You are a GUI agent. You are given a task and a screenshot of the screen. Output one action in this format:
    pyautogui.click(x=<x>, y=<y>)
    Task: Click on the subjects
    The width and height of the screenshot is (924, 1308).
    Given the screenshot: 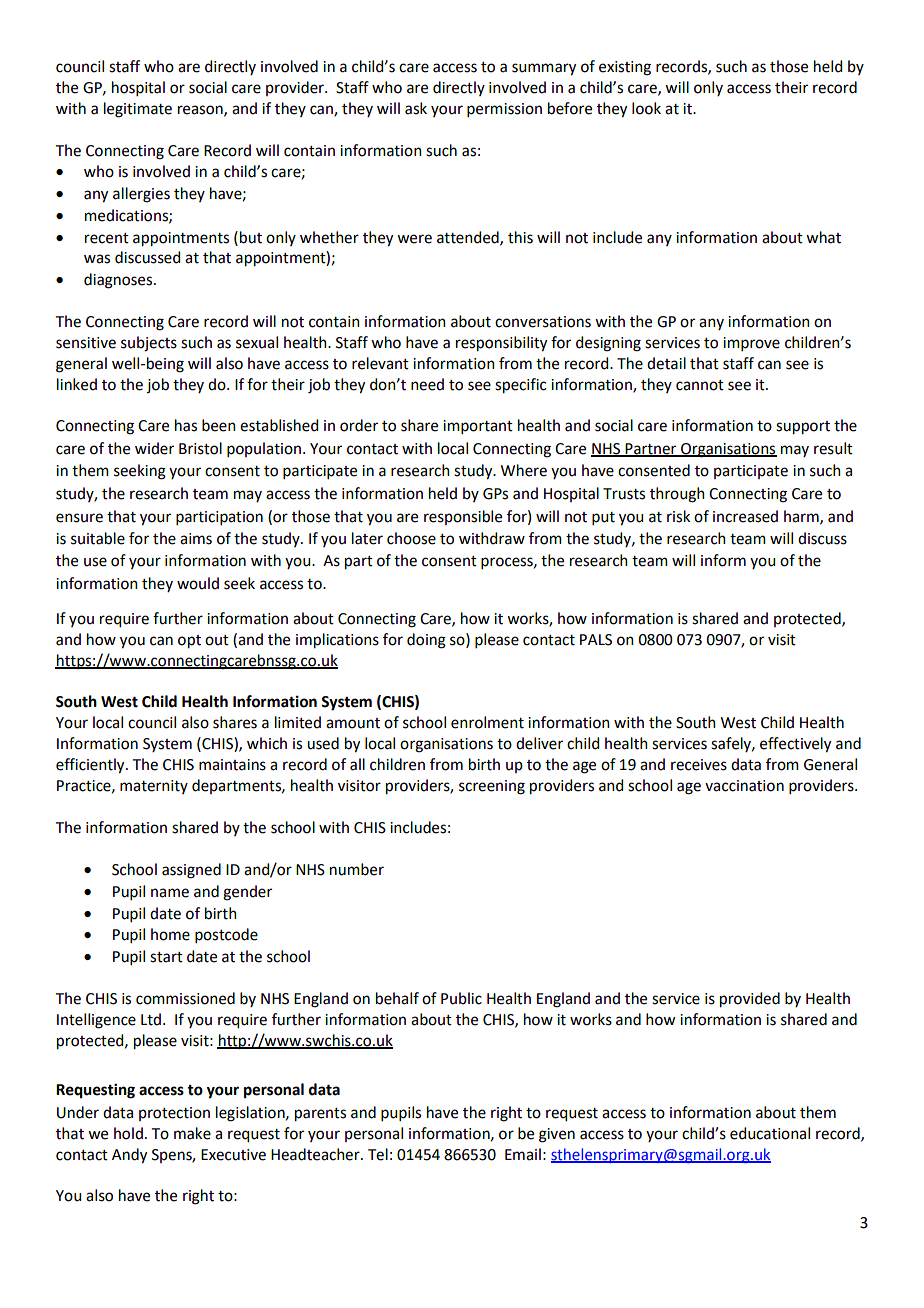 What is the action you would take?
    pyautogui.click(x=149, y=344)
